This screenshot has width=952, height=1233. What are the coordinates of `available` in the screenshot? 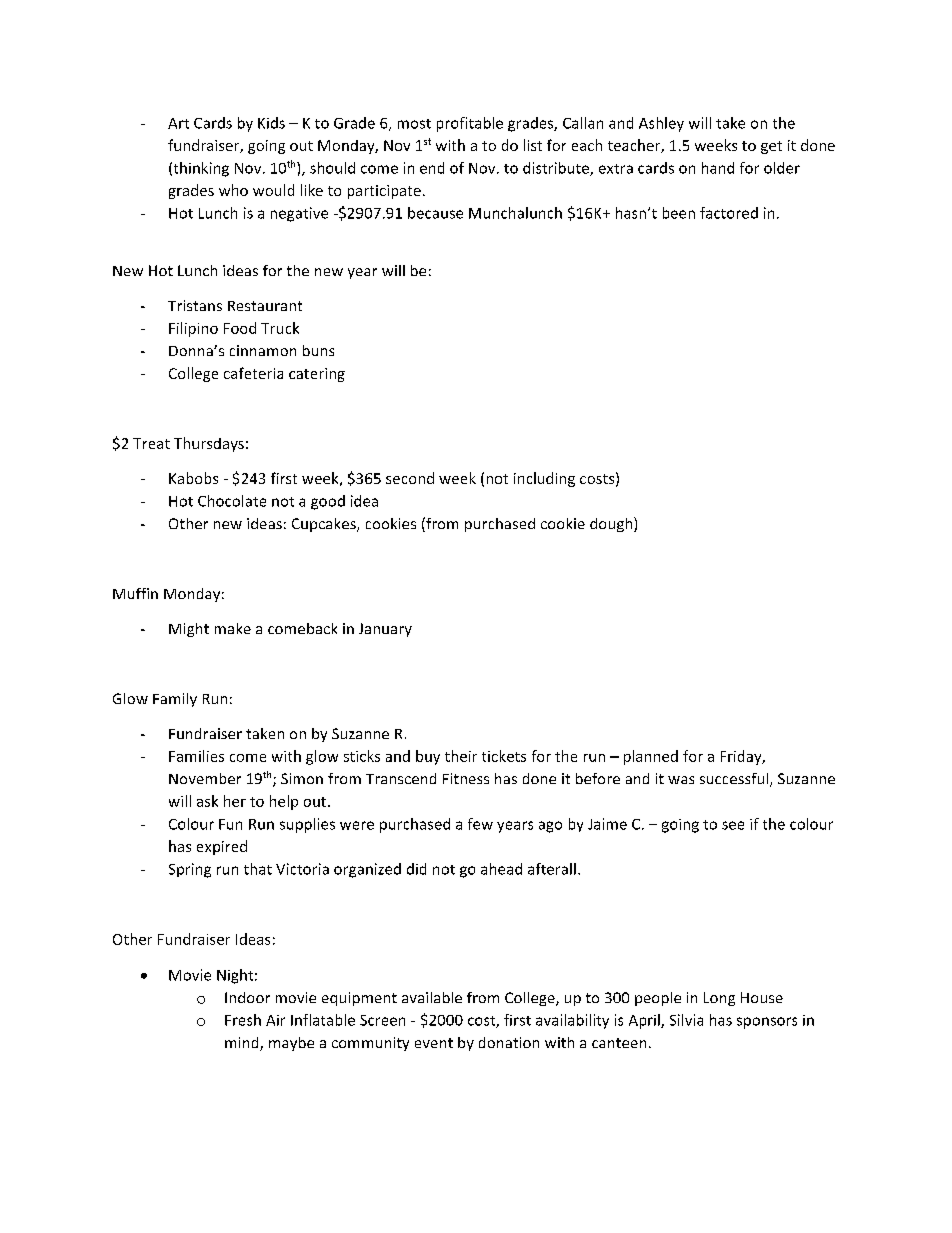 It's located at (432, 997).
